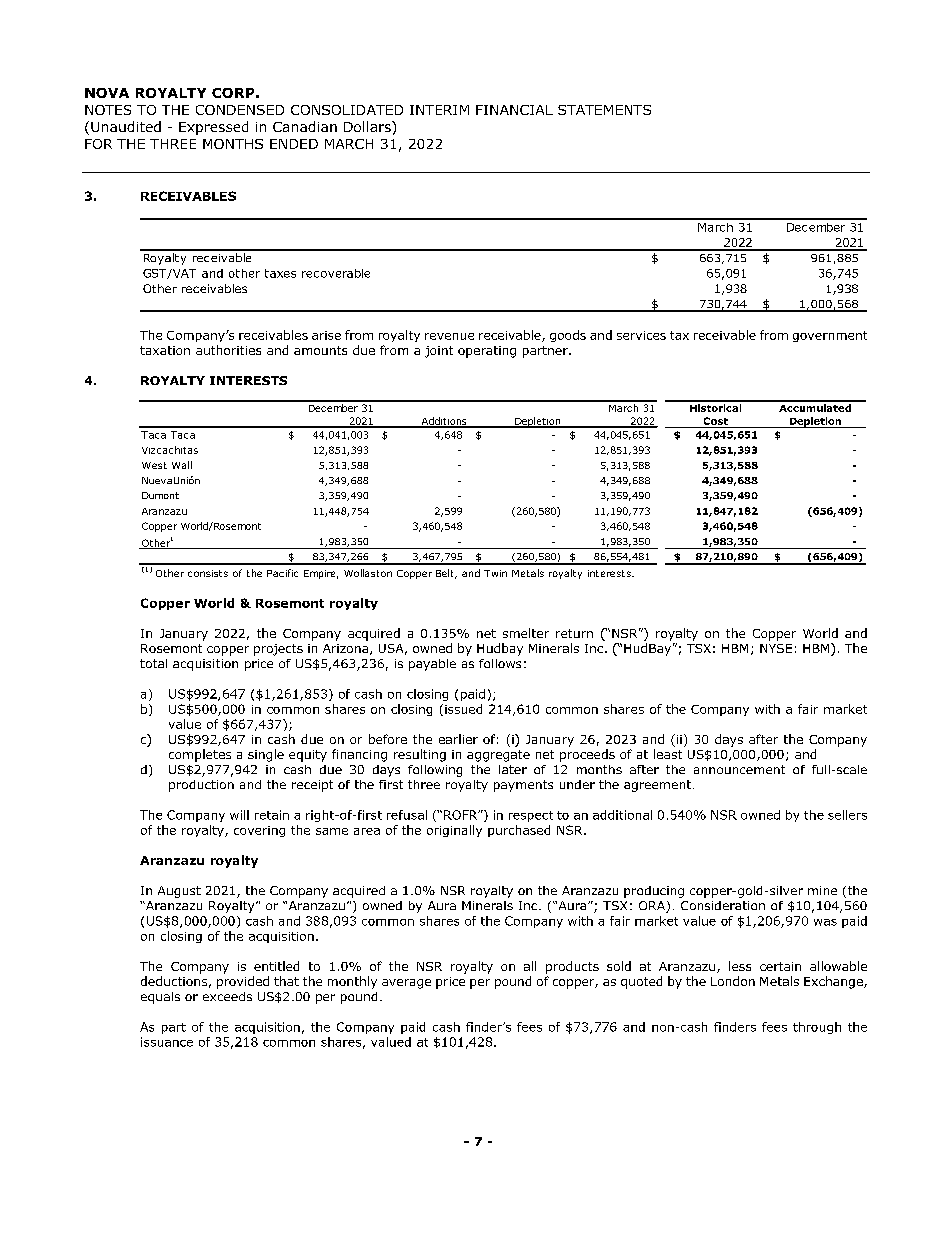  What do you see at coordinates (523, 786) in the screenshot?
I see `payments` at bounding box center [523, 786].
